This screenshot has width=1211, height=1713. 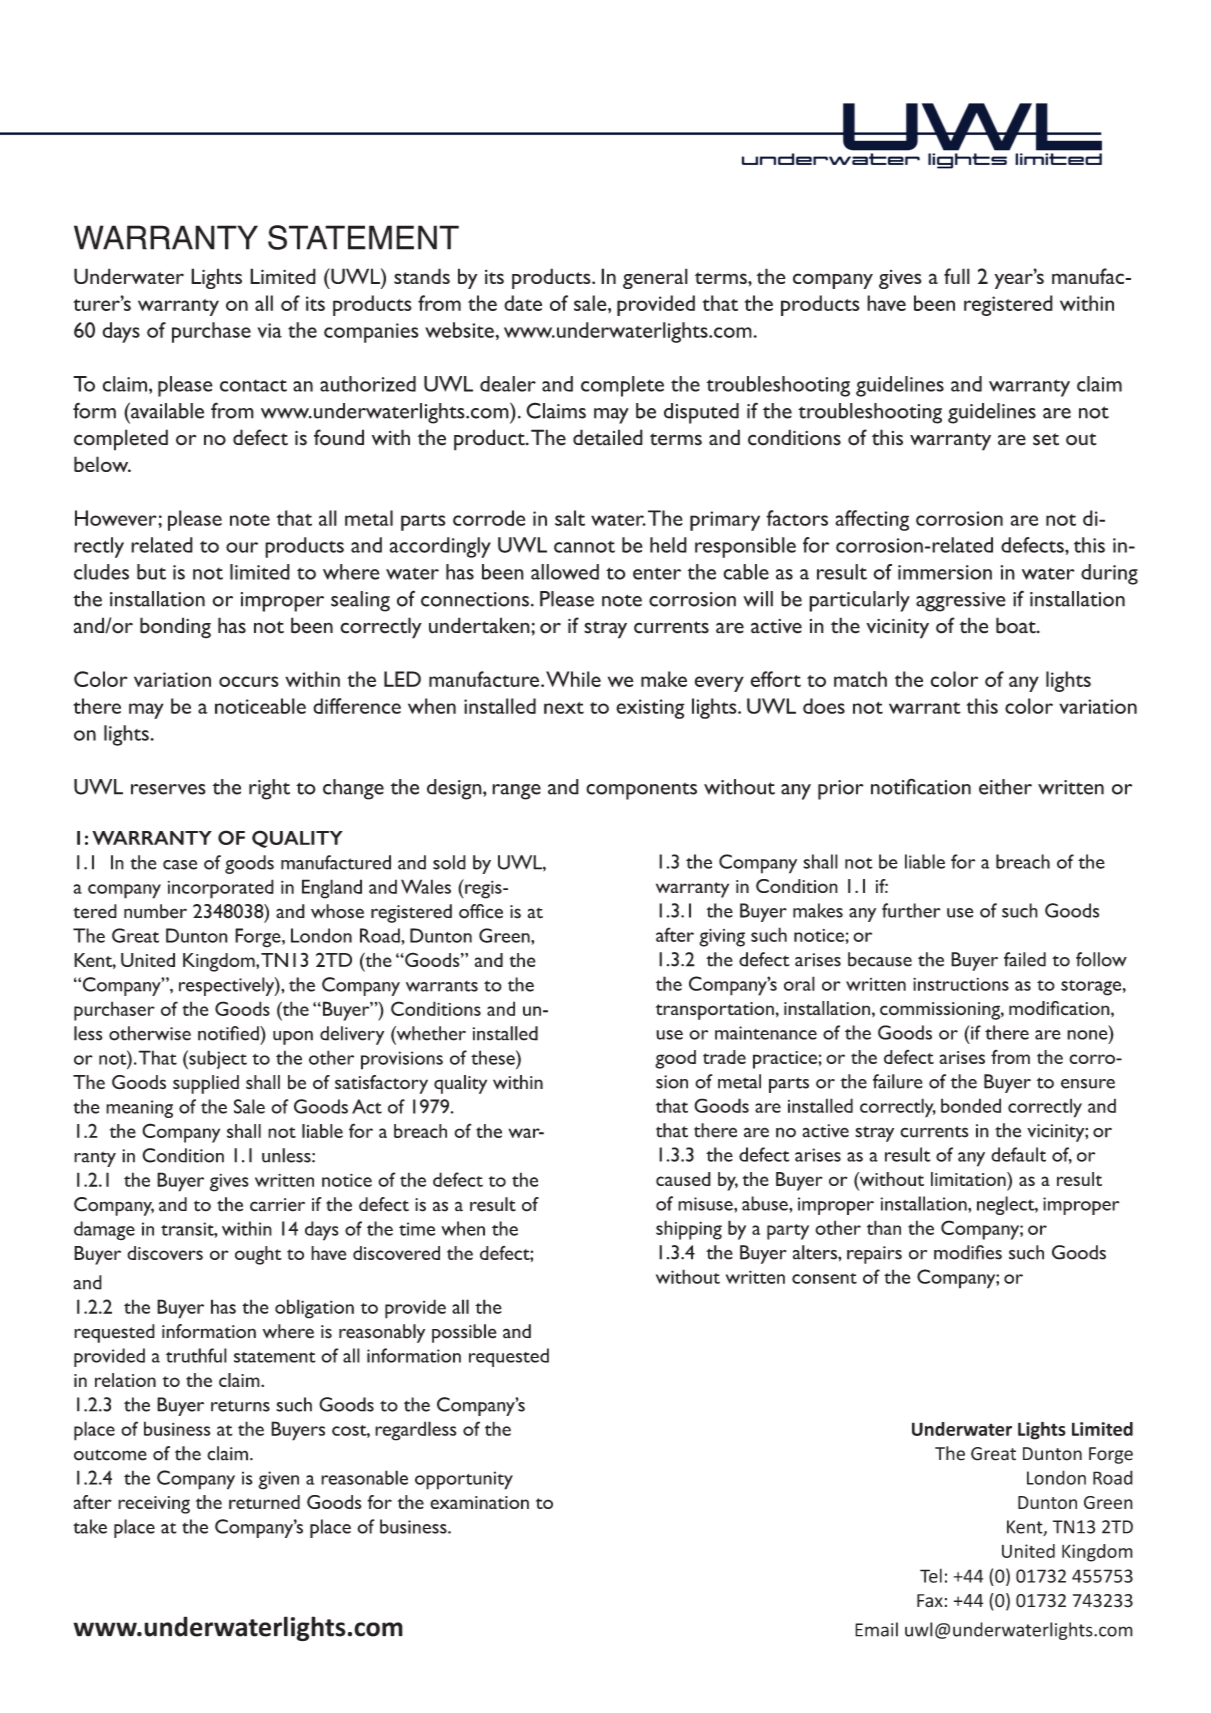 I want to click on caused, so click(x=683, y=1179).
